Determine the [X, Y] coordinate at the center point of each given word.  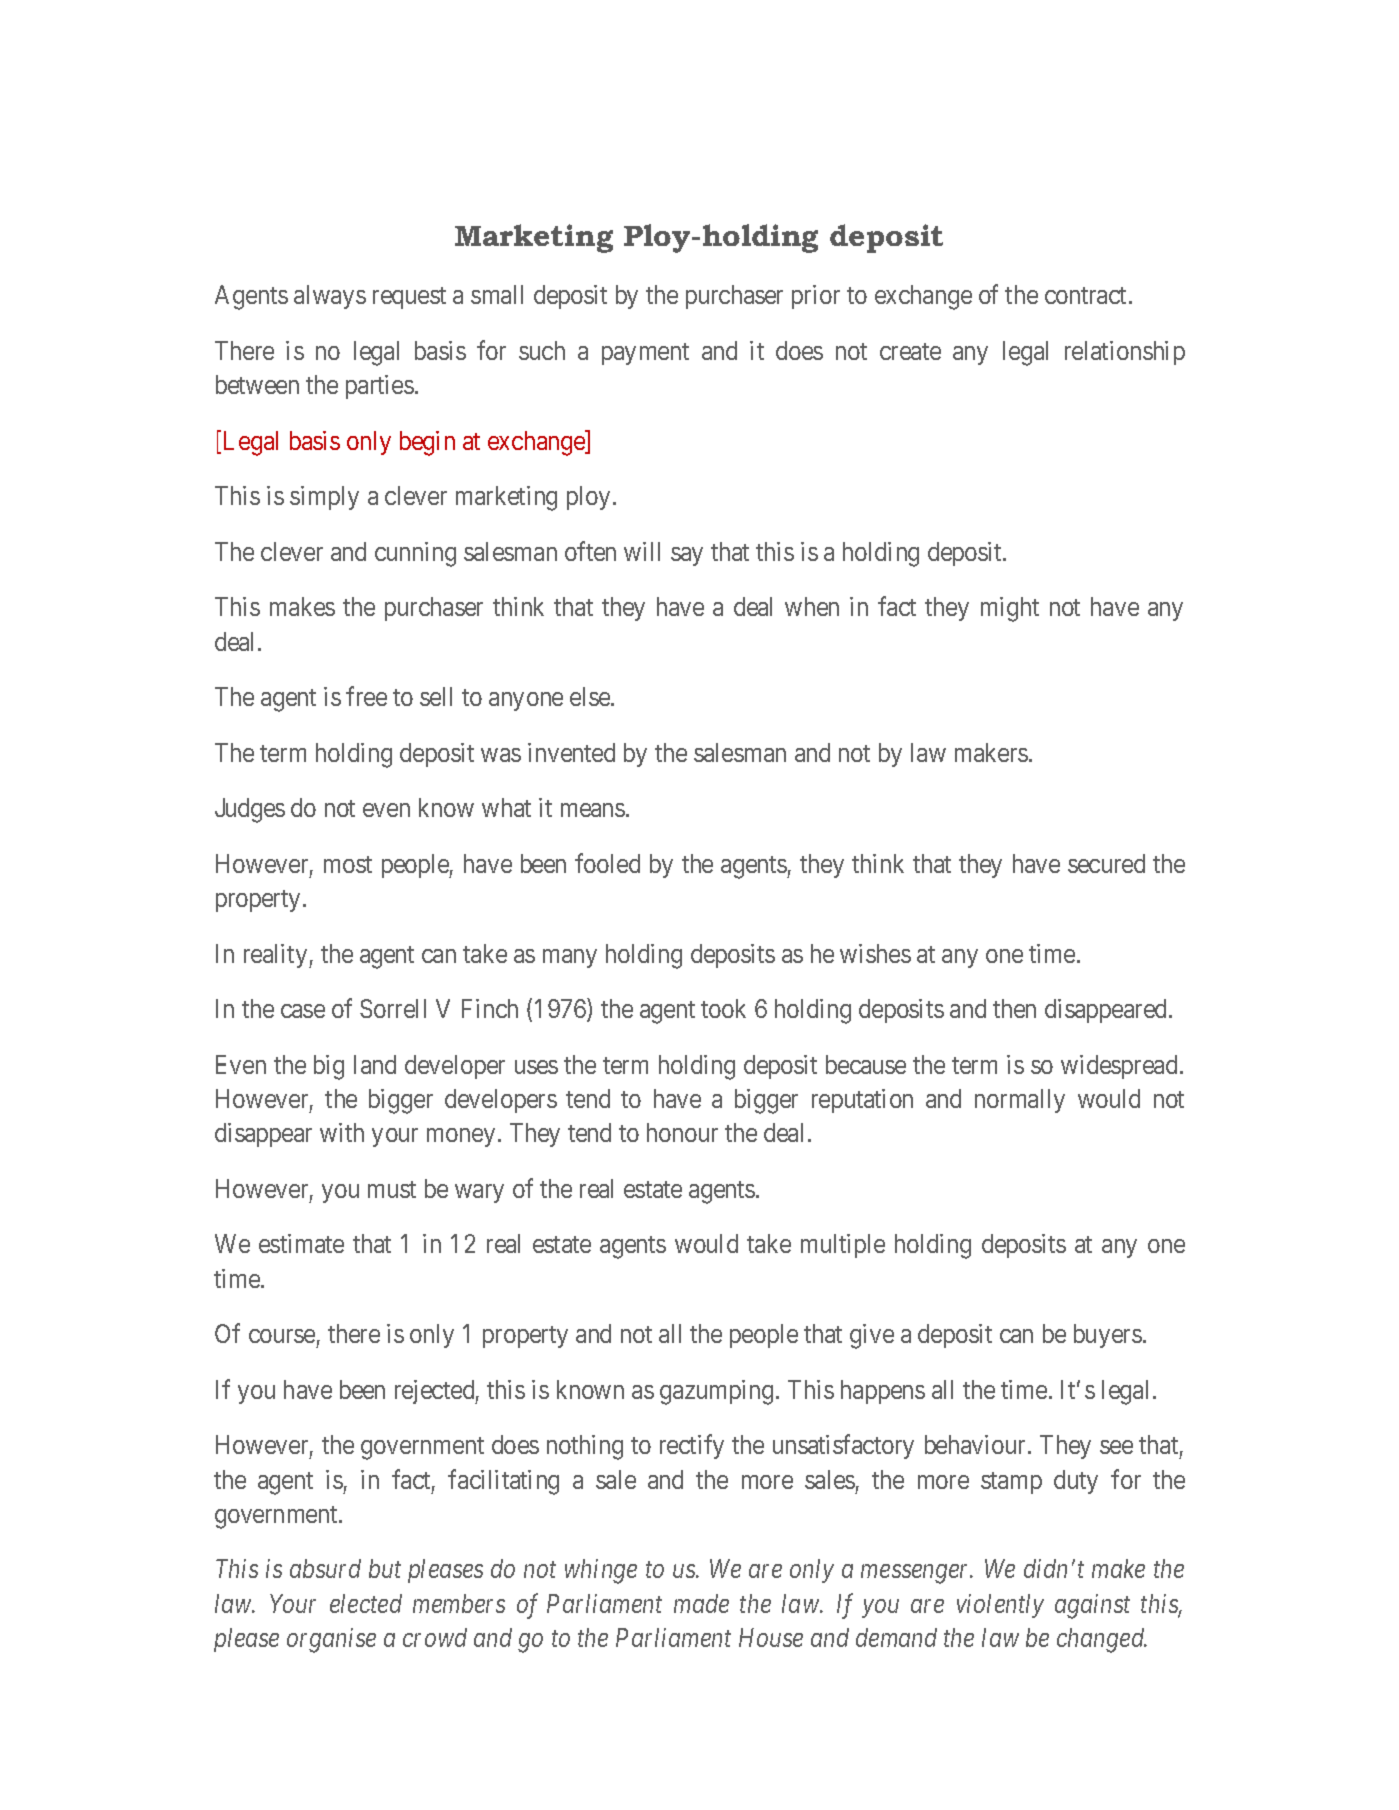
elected [366, 1603]
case [303, 1011]
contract [1087, 295]
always [330, 297]
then [1014, 1008]
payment [645, 354]
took [723, 1008]
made [701, 1603]
